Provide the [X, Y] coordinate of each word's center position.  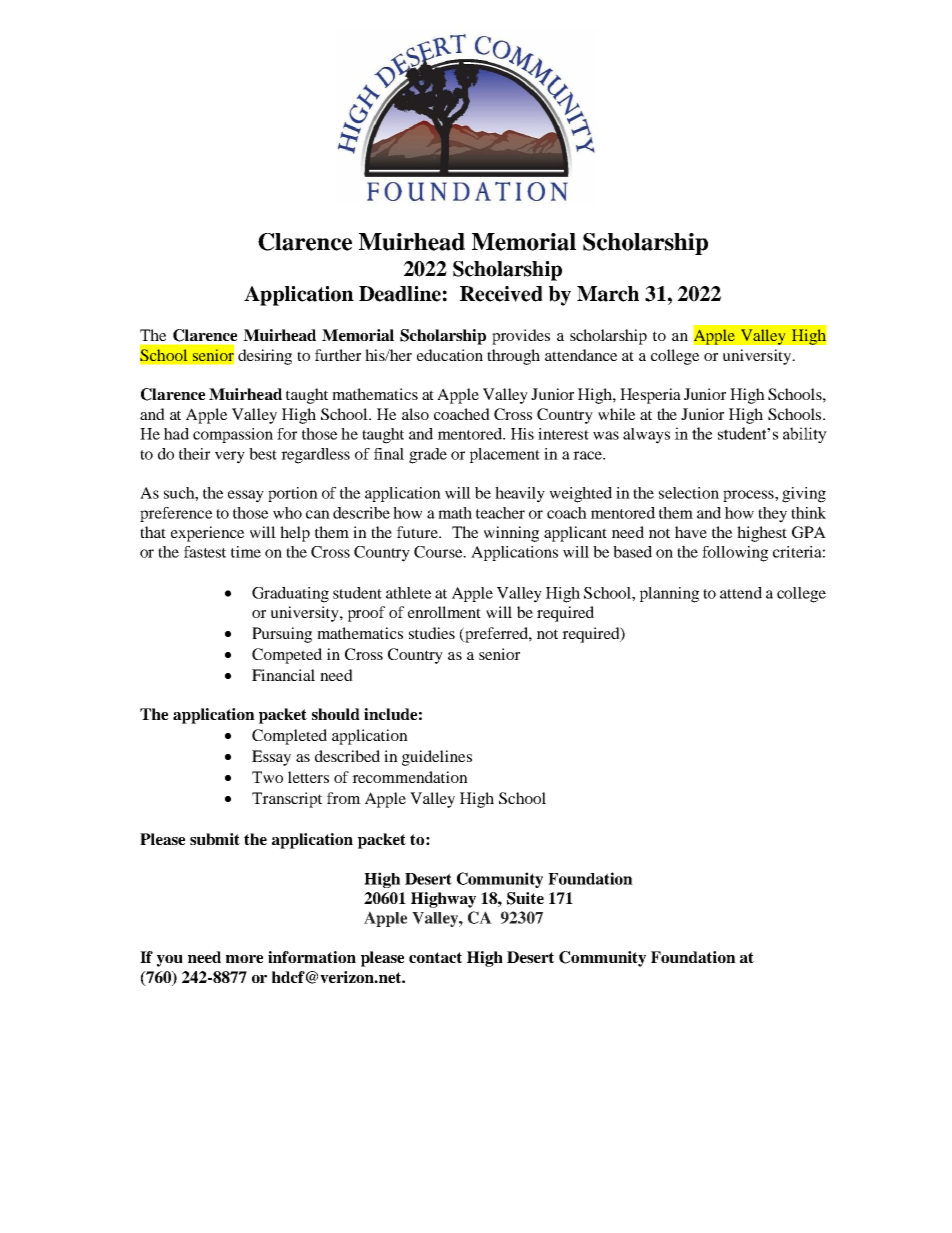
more [244, 959]
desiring [265, 357]
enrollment [444, 612]
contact [435, 957]
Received [501, 294]
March [608, 294]
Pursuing [282, 635]
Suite [525, 898]
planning [669, 595]
